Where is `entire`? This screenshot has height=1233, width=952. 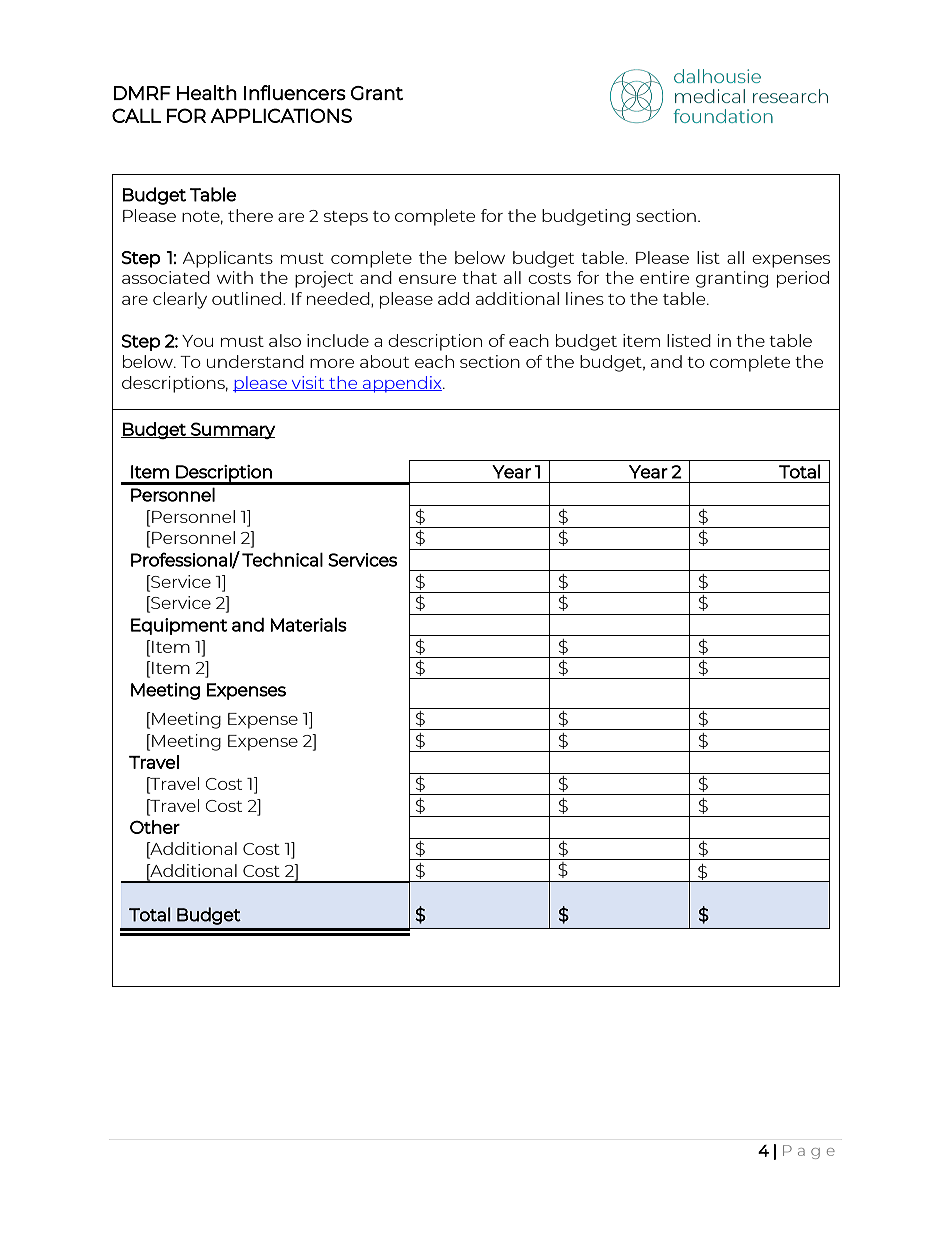 entire is located at coordinates (664, 277).
